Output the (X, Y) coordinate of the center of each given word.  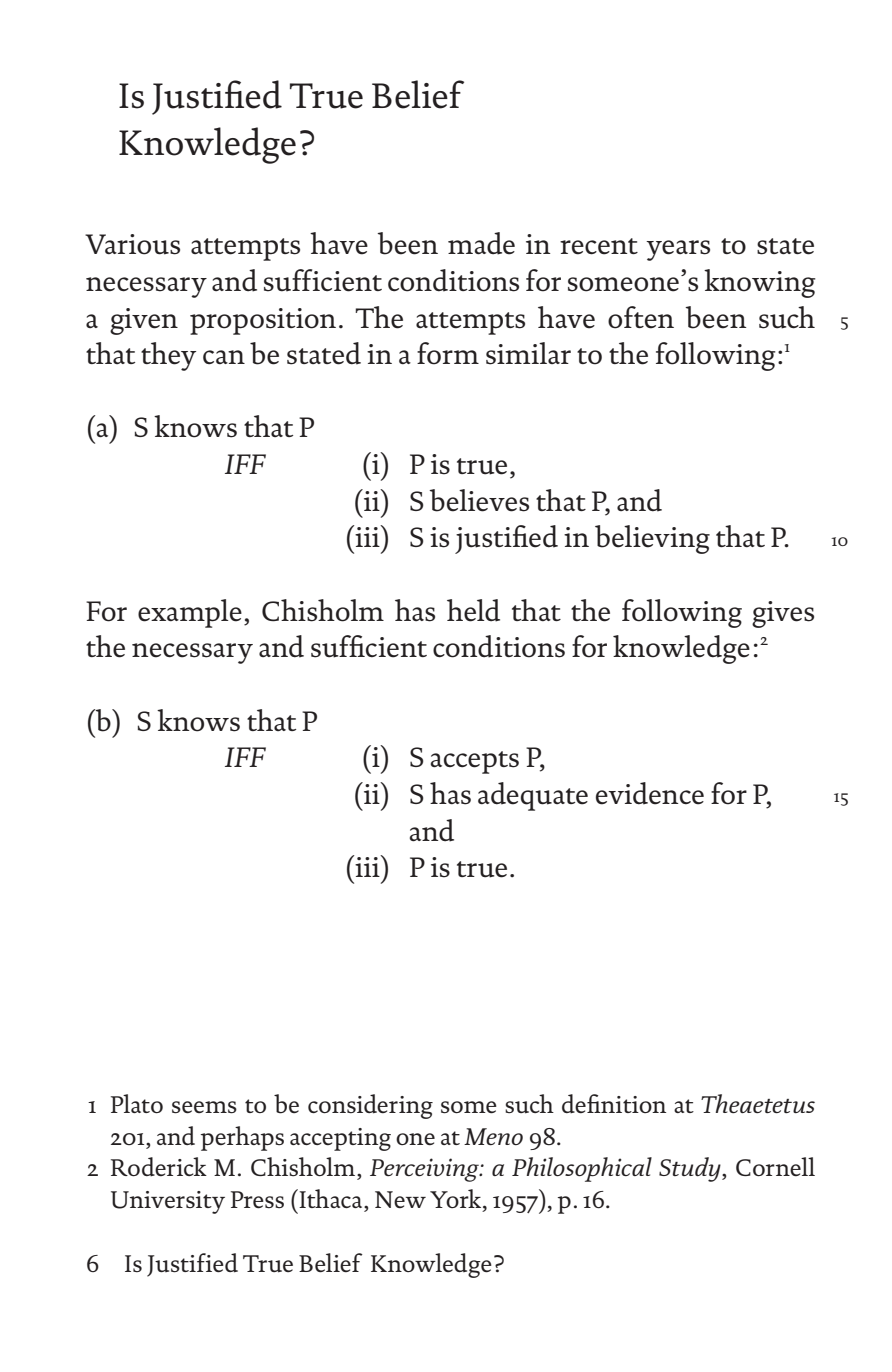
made (481, 243)
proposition (263, 321)
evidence (650, 793)
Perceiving (425, 1170)
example (190, 613)
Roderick (159, 1166)
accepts (475, 762)
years (678, 250)
